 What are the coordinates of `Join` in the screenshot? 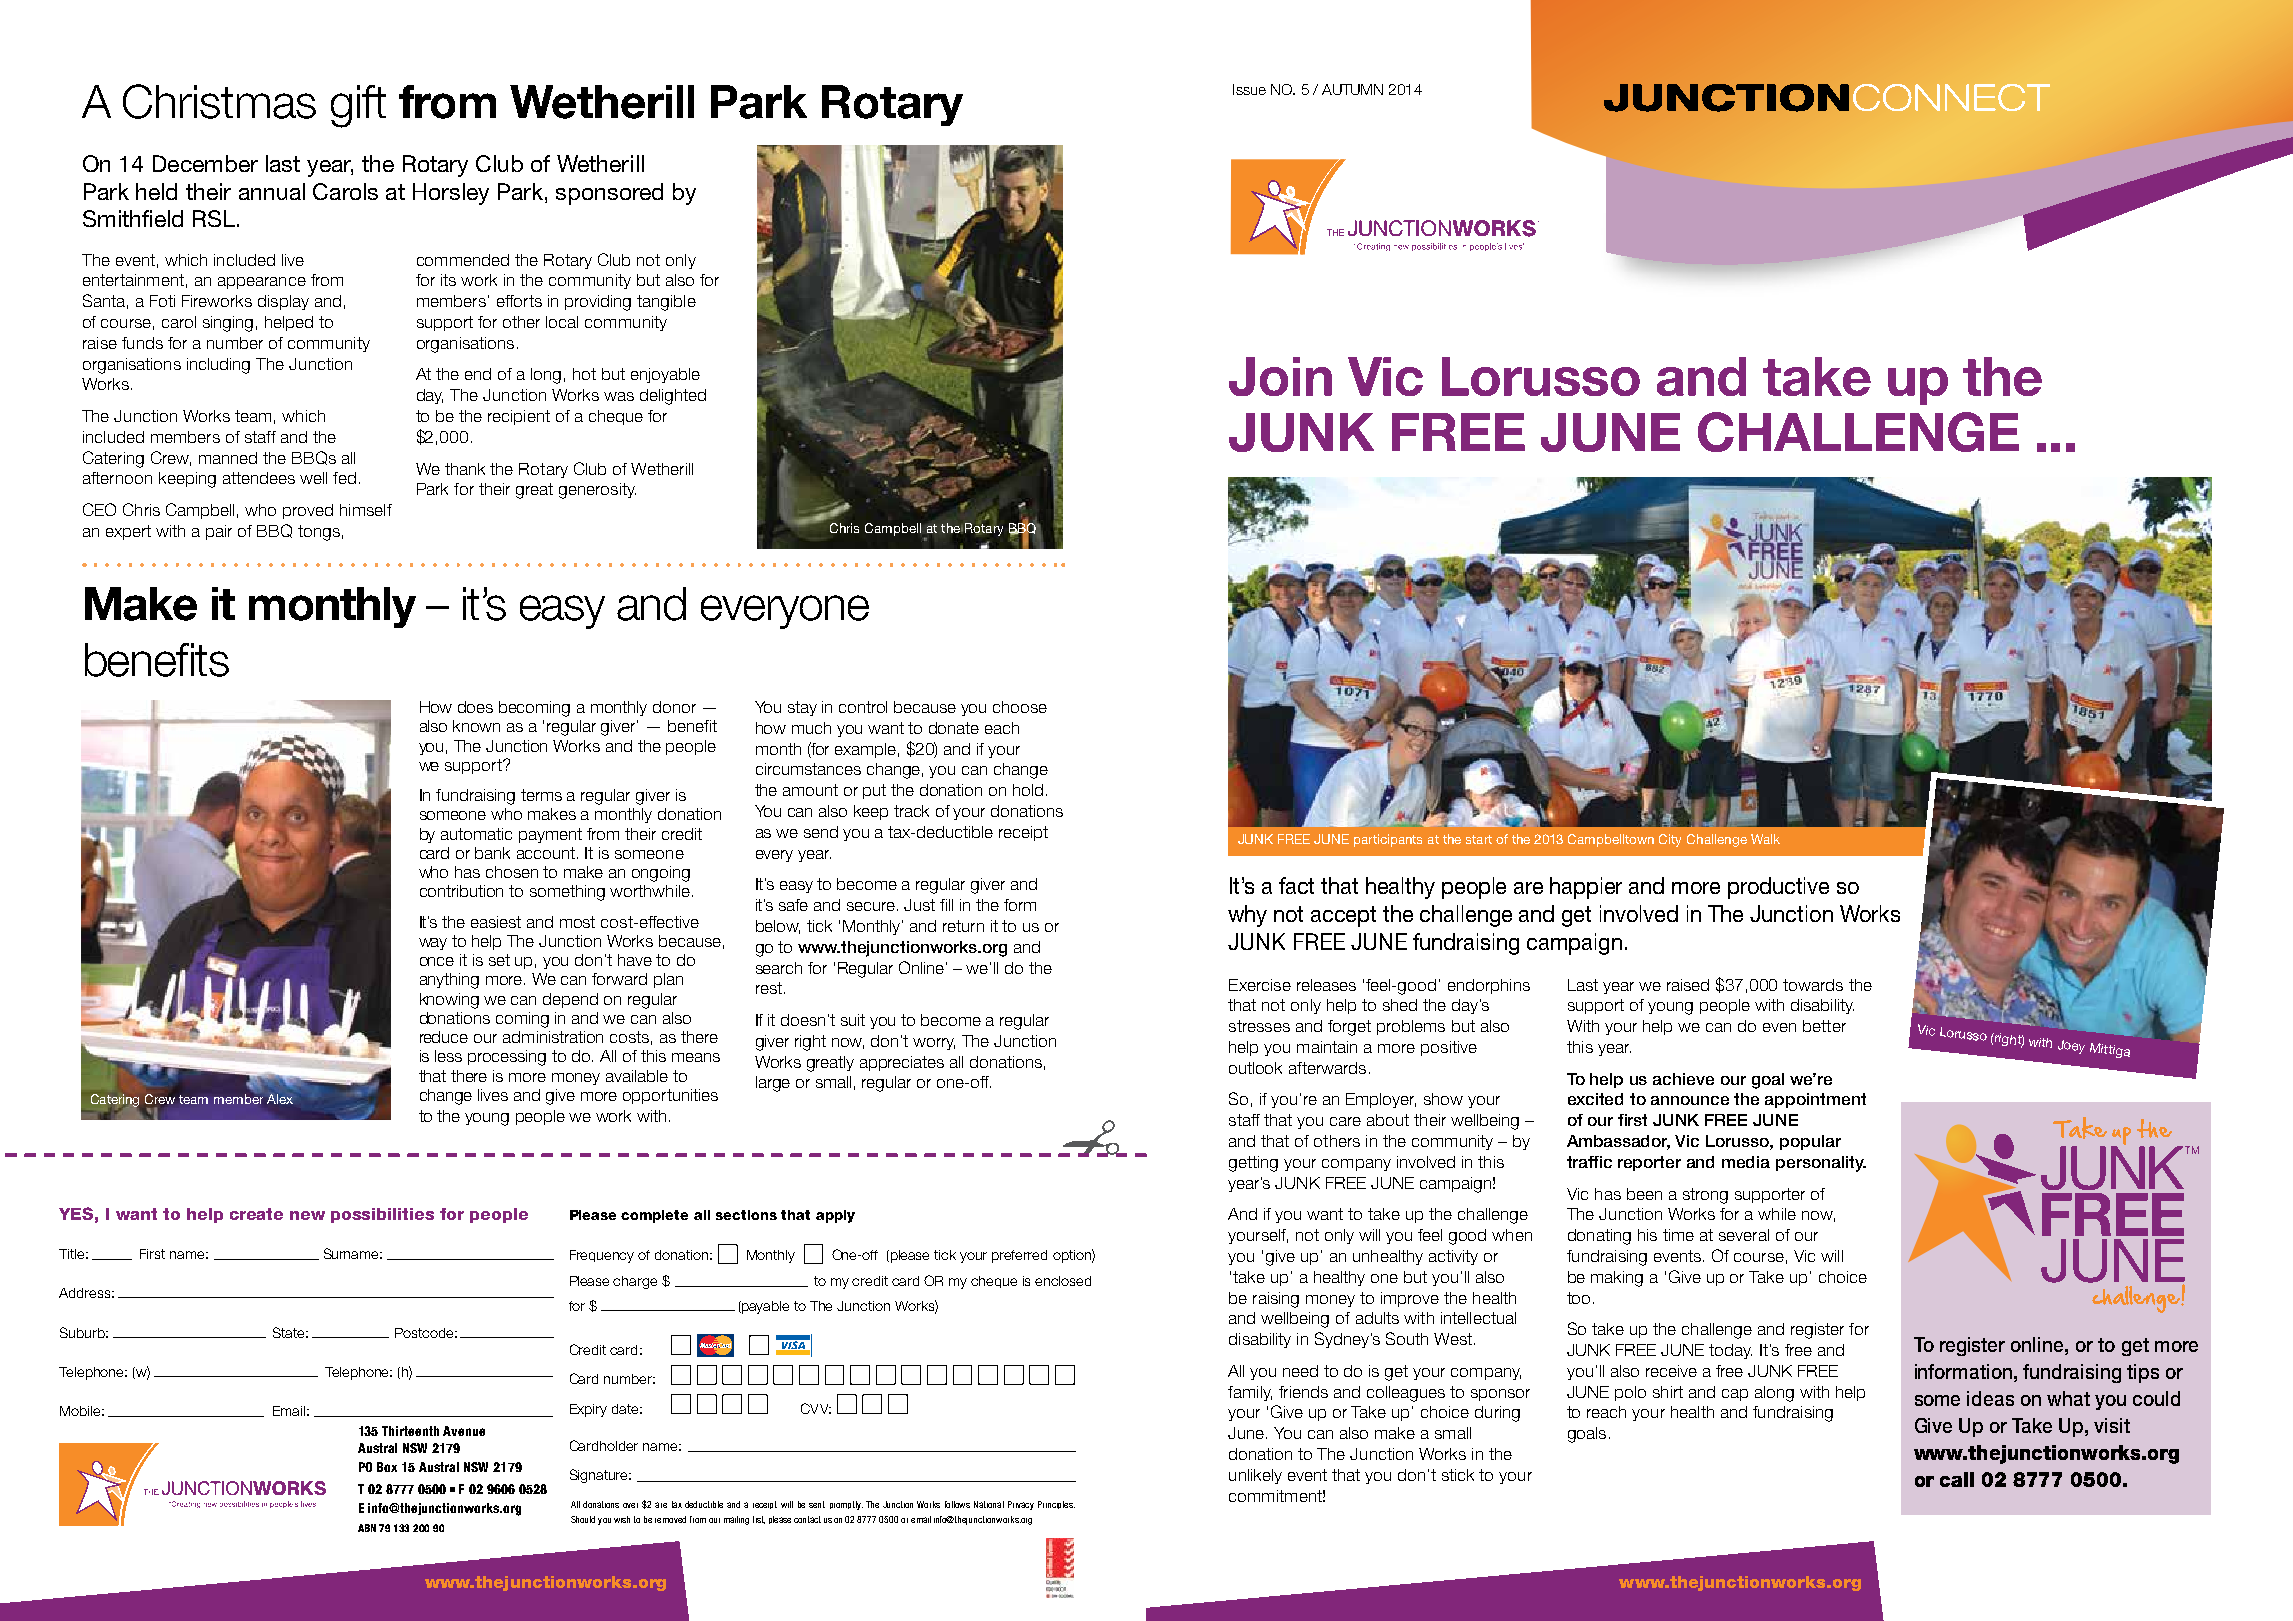 It's located at (1280, 376).
